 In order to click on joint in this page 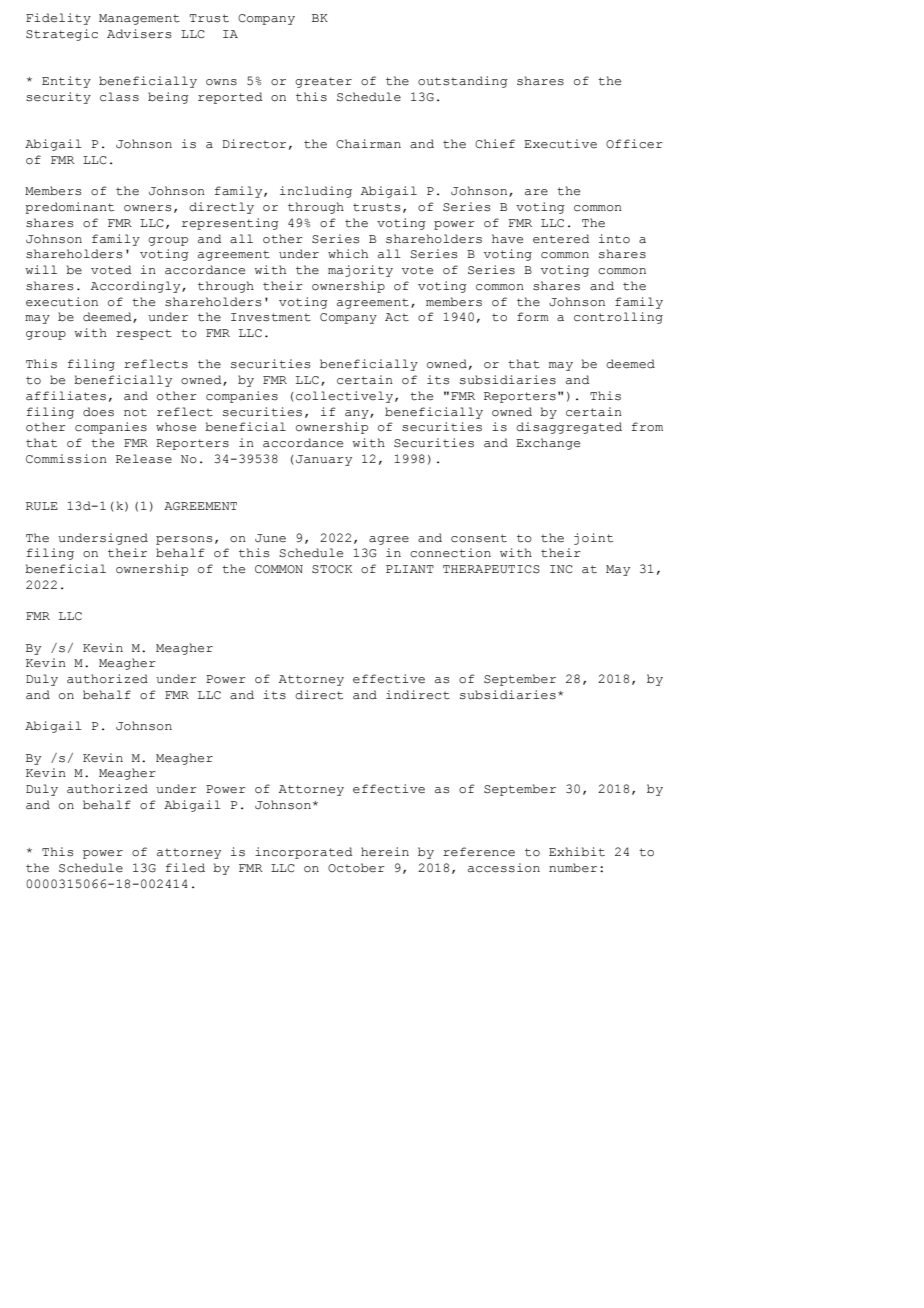, I will do `click(593, 539)`.
